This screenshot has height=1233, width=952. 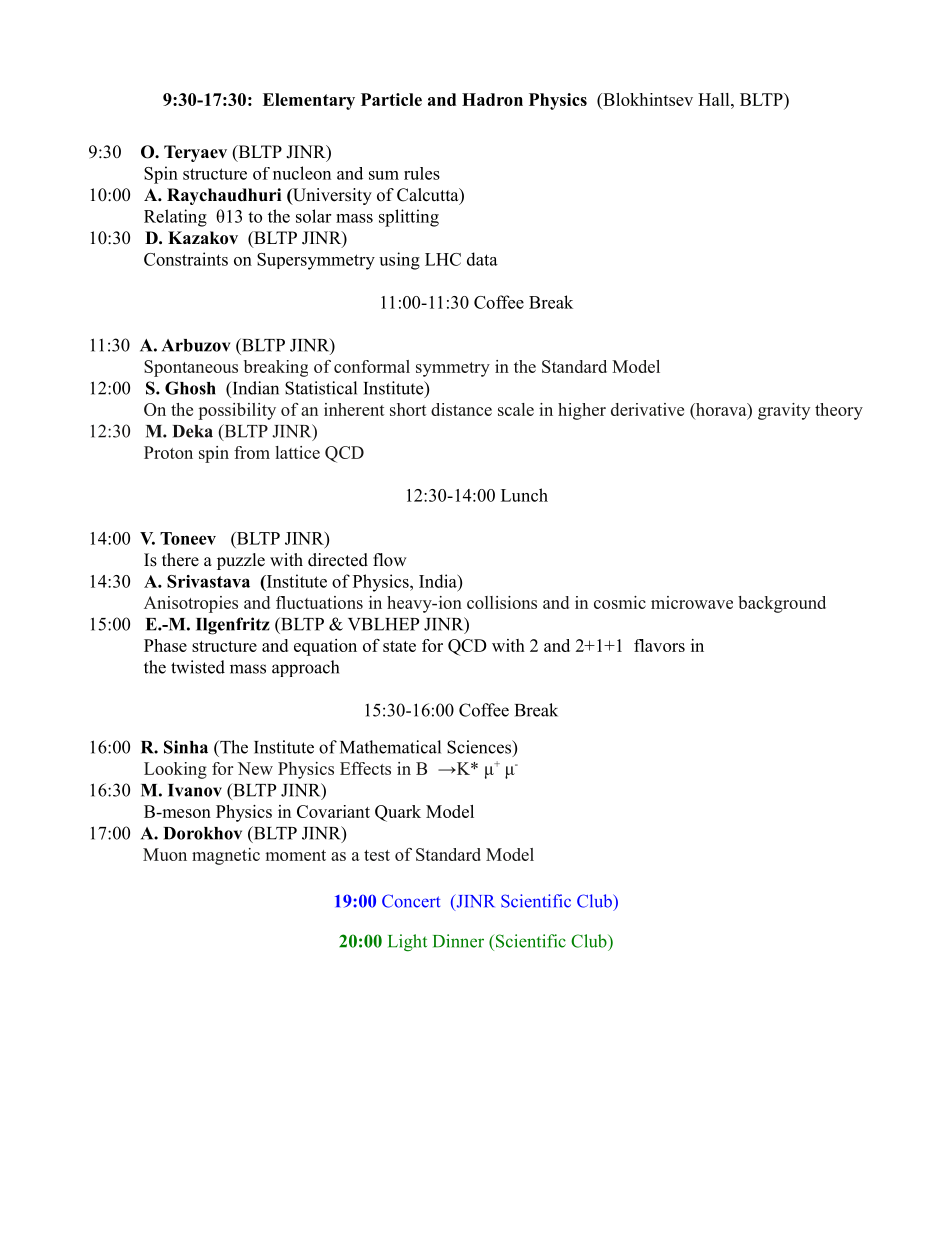 I want to click on possibility, so click(x=237, y=411).
